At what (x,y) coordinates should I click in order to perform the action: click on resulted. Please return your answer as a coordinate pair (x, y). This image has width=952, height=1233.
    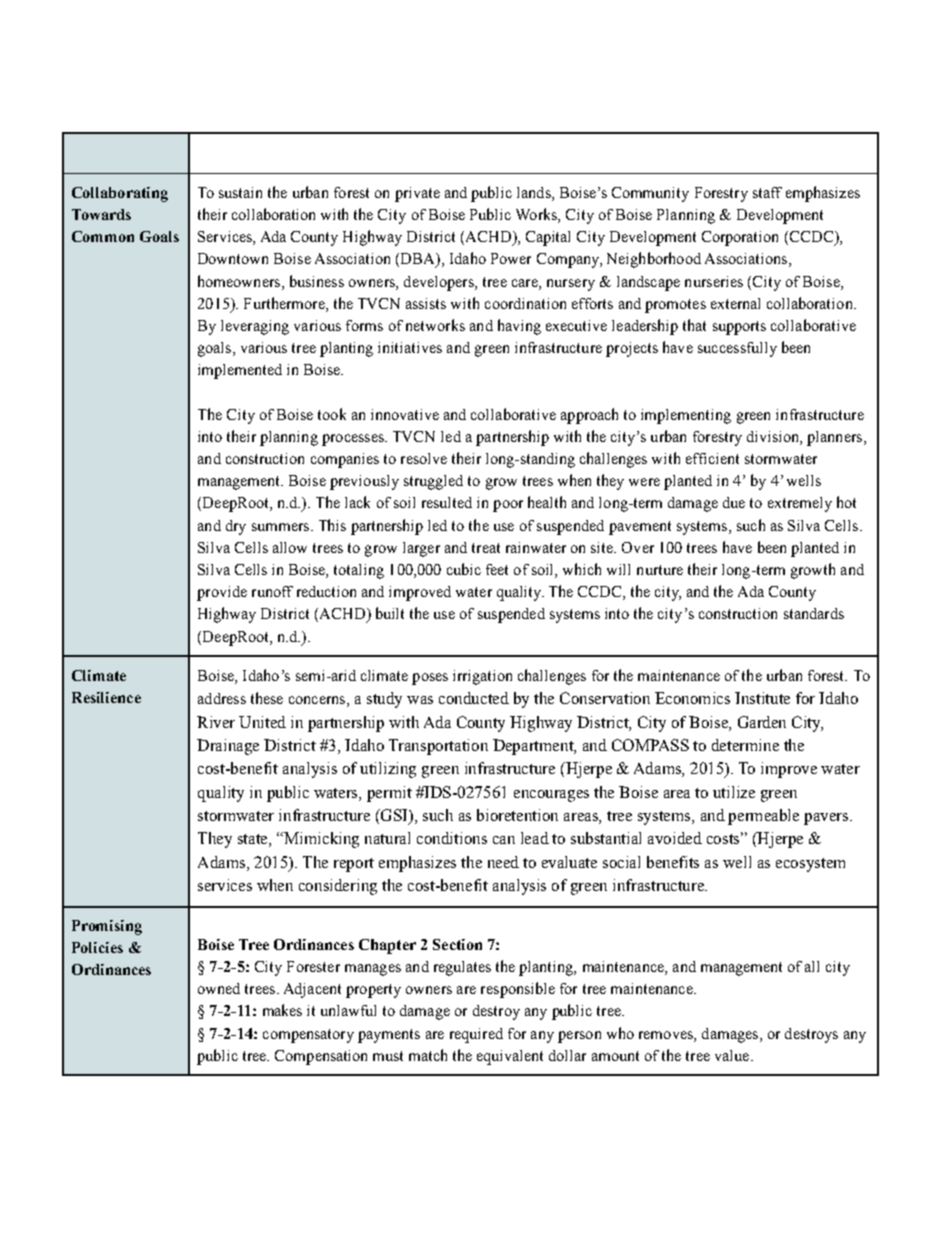
    Looking at the image, I should click on (447, 502).
